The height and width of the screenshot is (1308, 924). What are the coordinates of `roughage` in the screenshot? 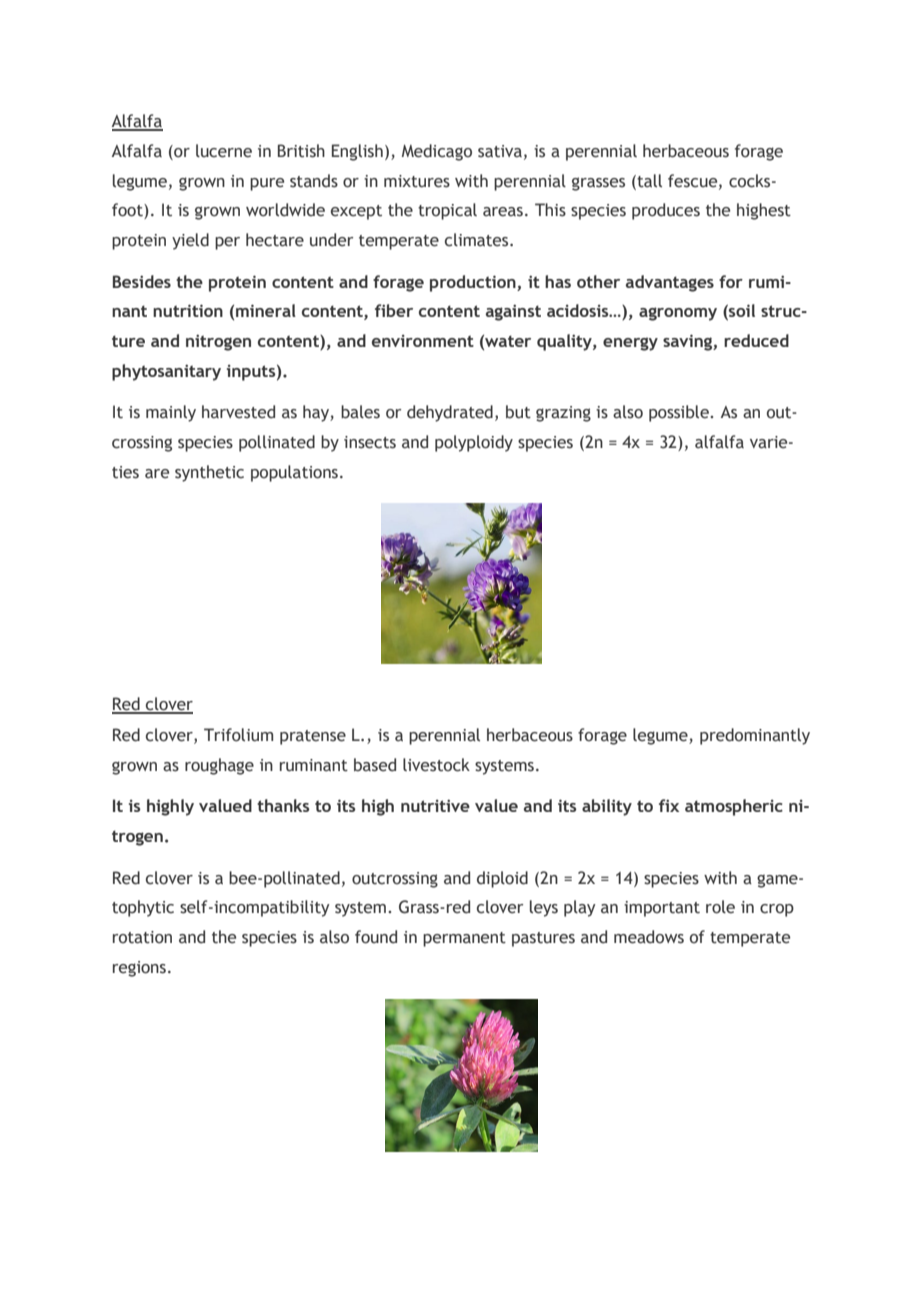 It's located at (219, 766).
